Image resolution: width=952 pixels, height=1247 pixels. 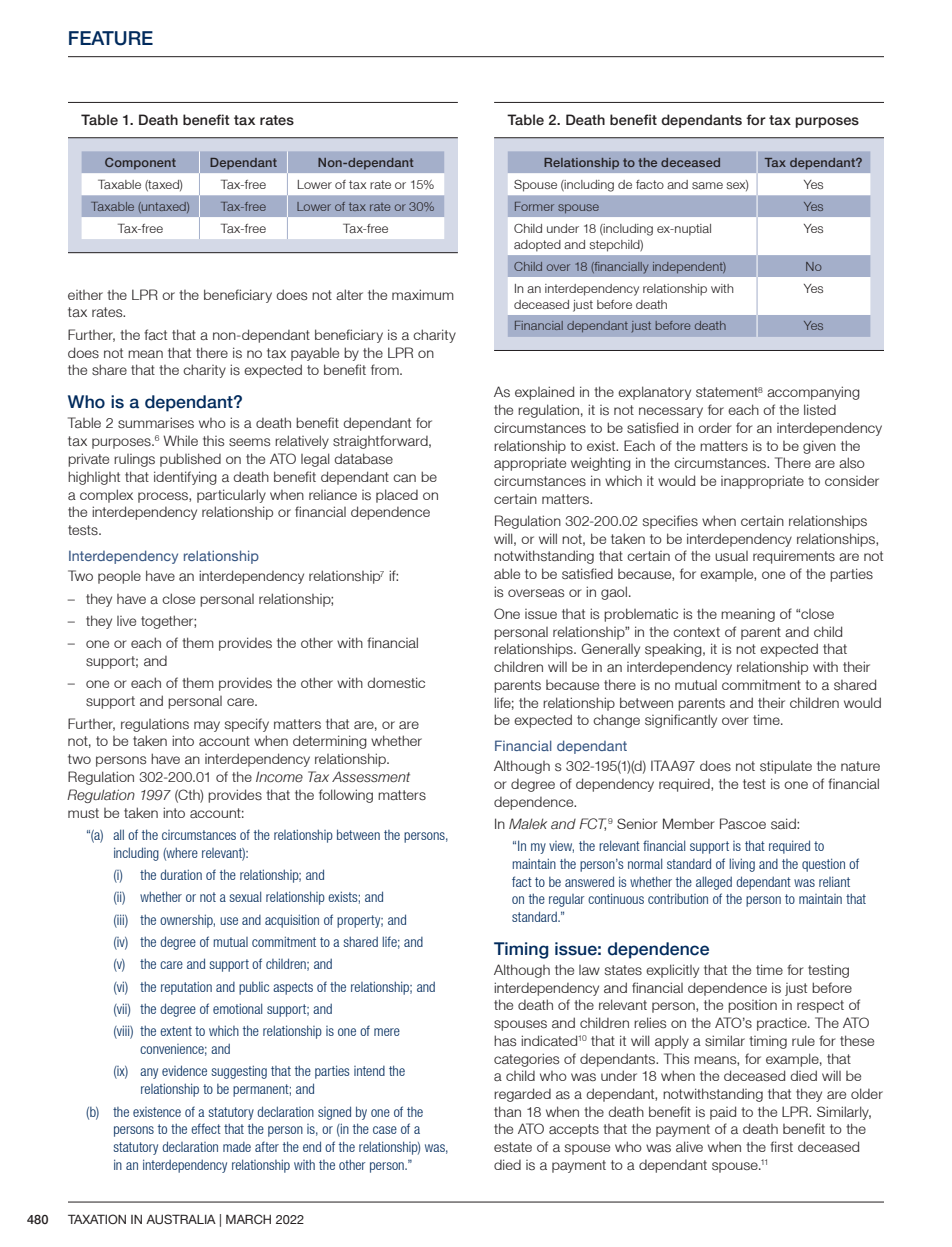 What do you see at coordinates (534, 206) in the page?
I see `Former` at bounding box center [534, 206].
